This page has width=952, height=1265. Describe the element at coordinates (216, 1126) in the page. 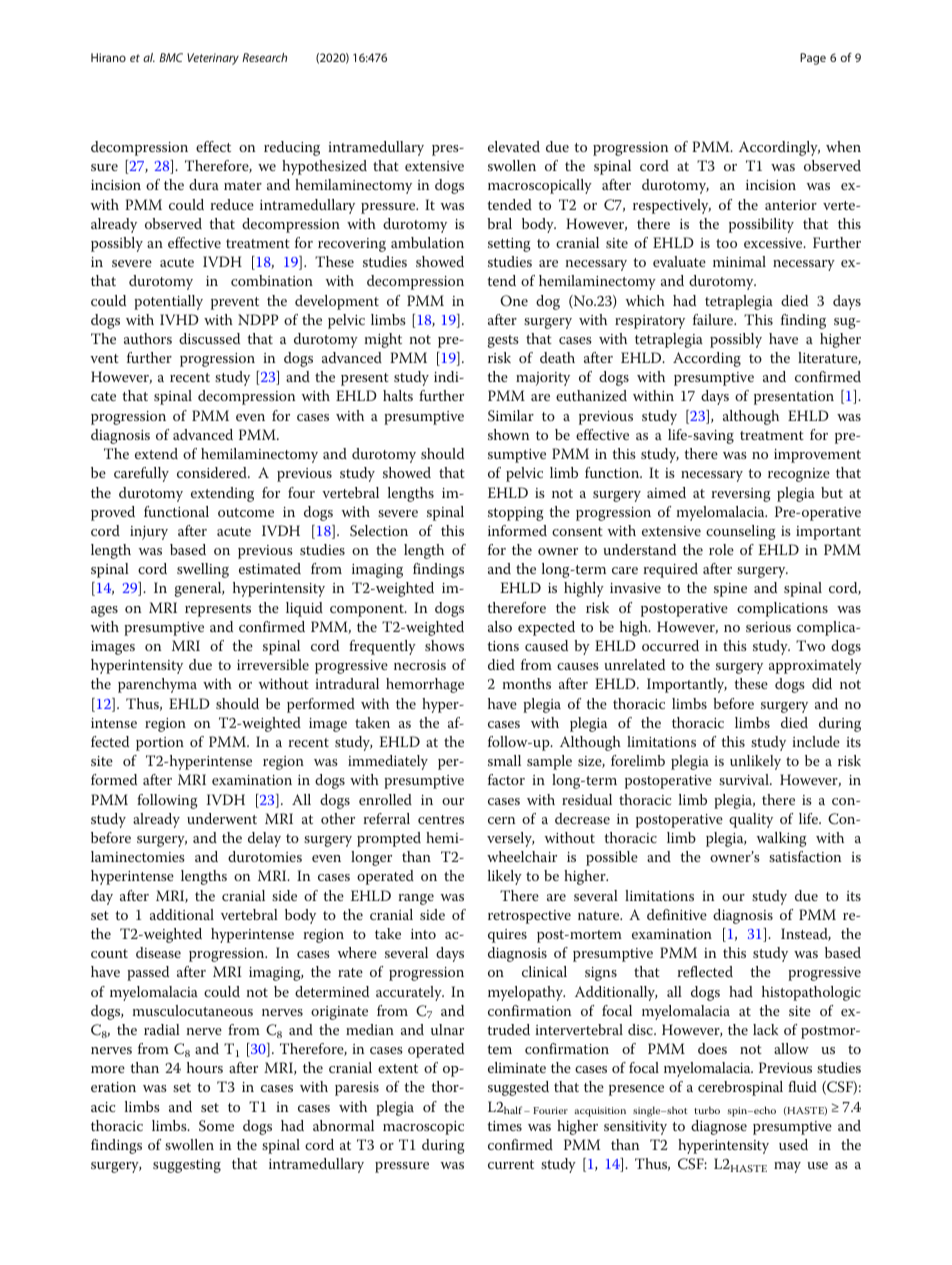

I see `Some` at that location.
